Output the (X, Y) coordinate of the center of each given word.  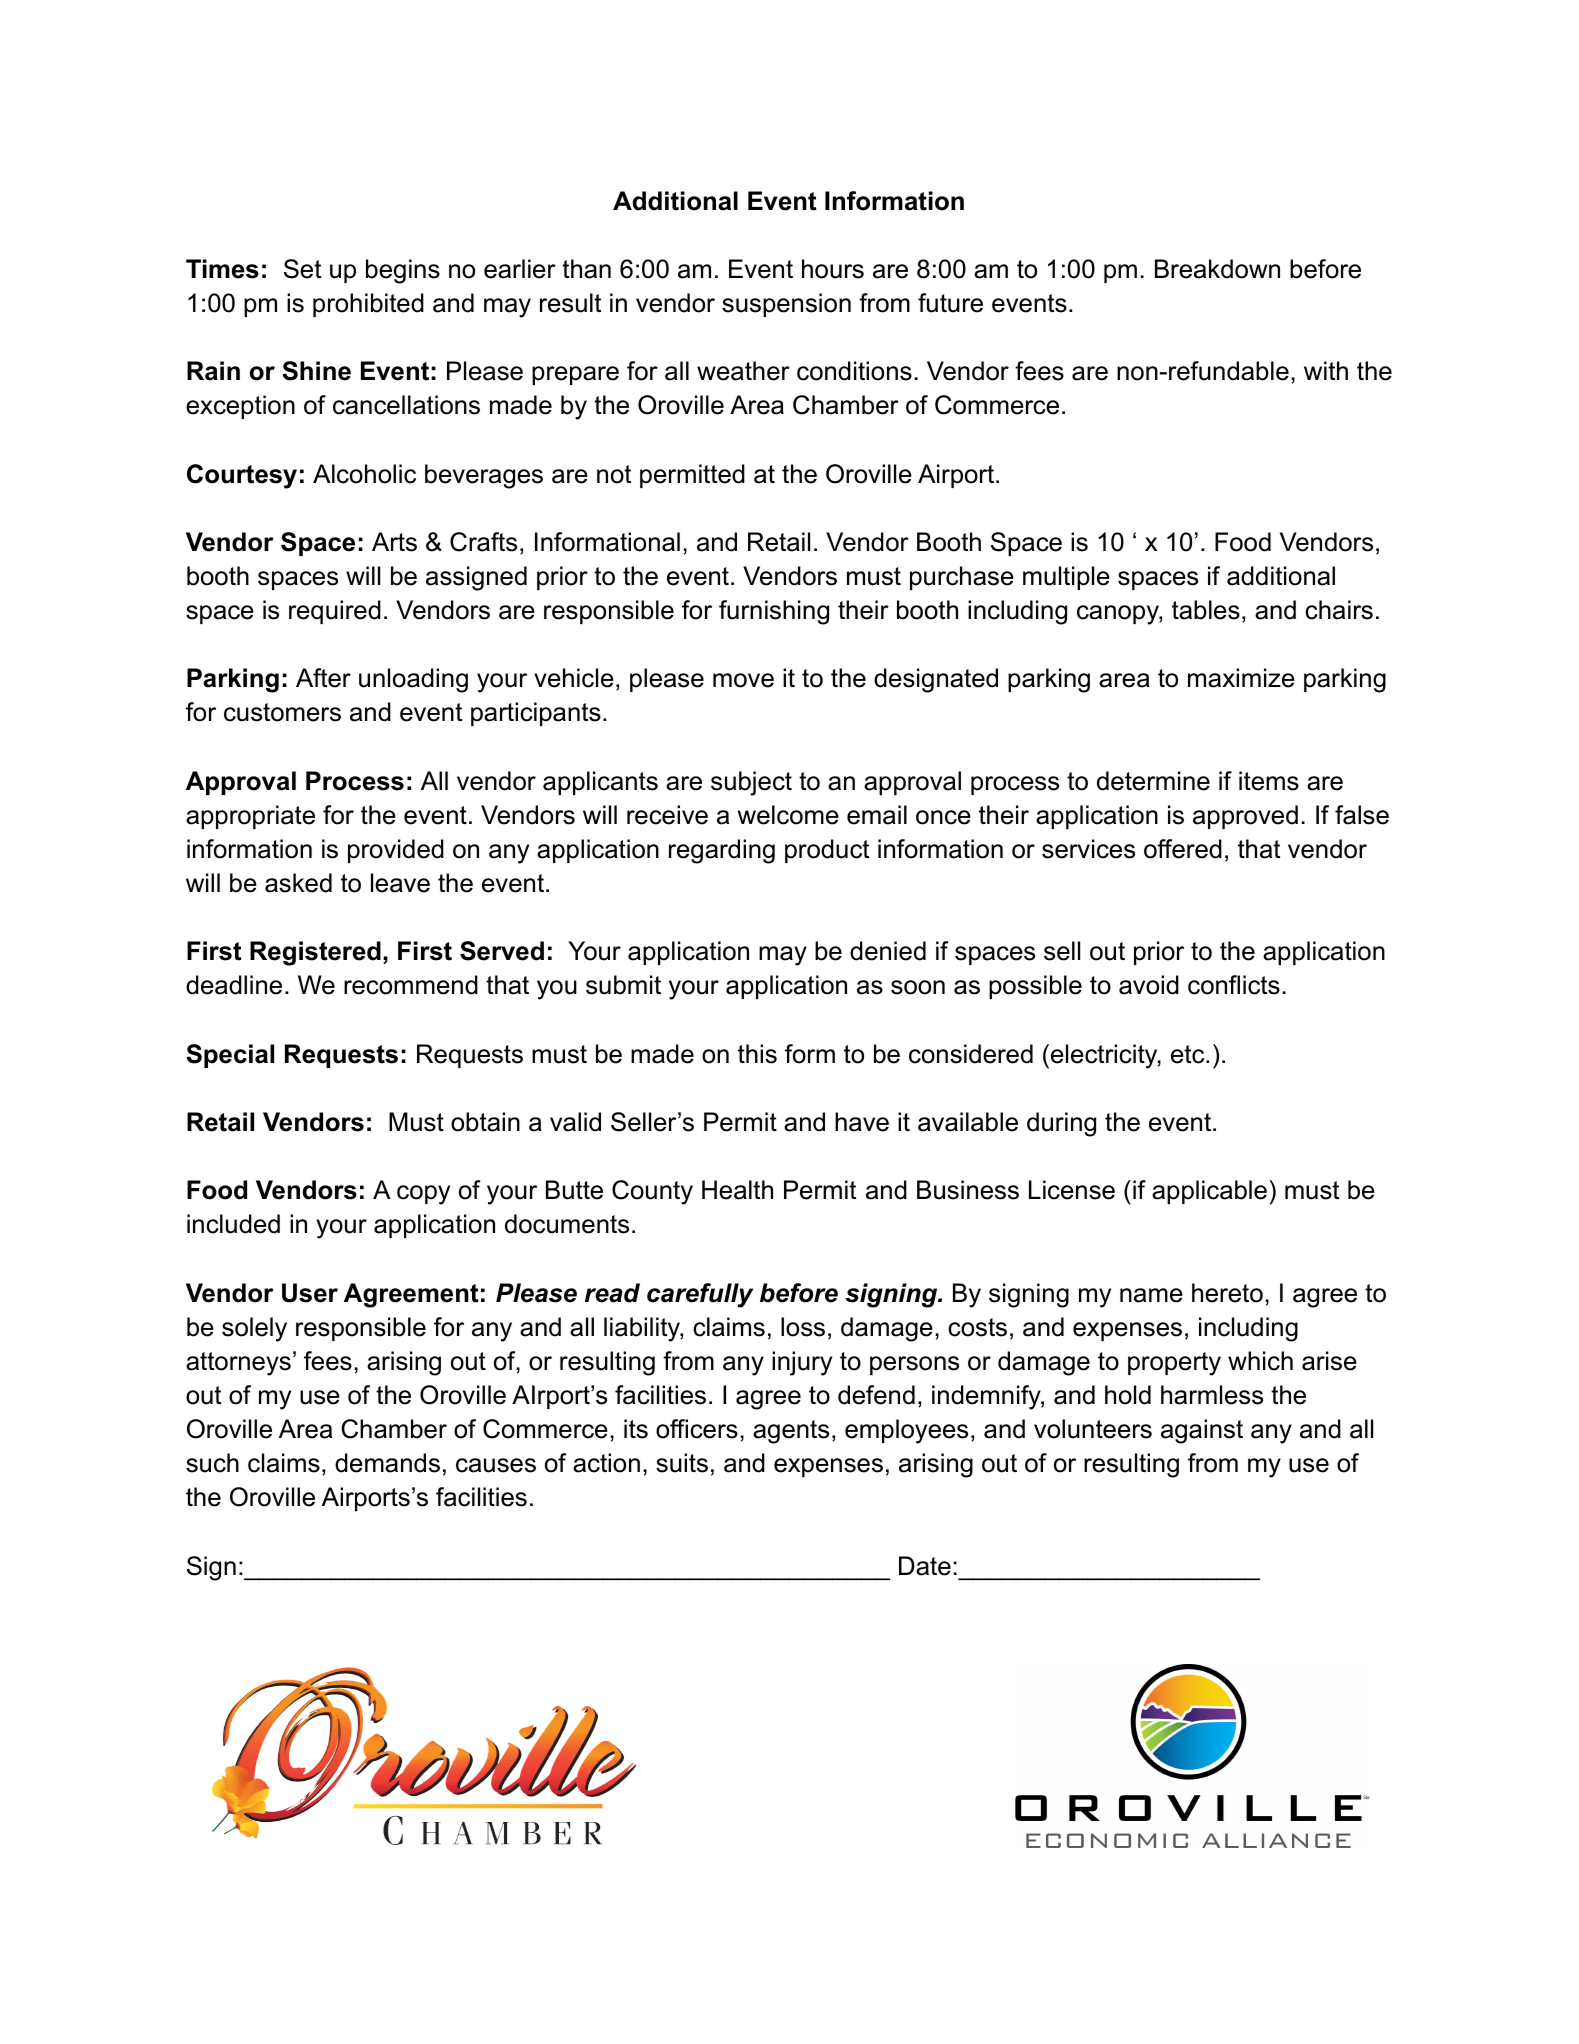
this (757, 1054)
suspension (786, 305)
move (743, 680)
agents (791, 1432)
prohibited (368, 305)
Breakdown (1217, 269)
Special (230, 1056)
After (323, 678)
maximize (1241, 678)
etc (1189, 1054)
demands (387, 1463)
